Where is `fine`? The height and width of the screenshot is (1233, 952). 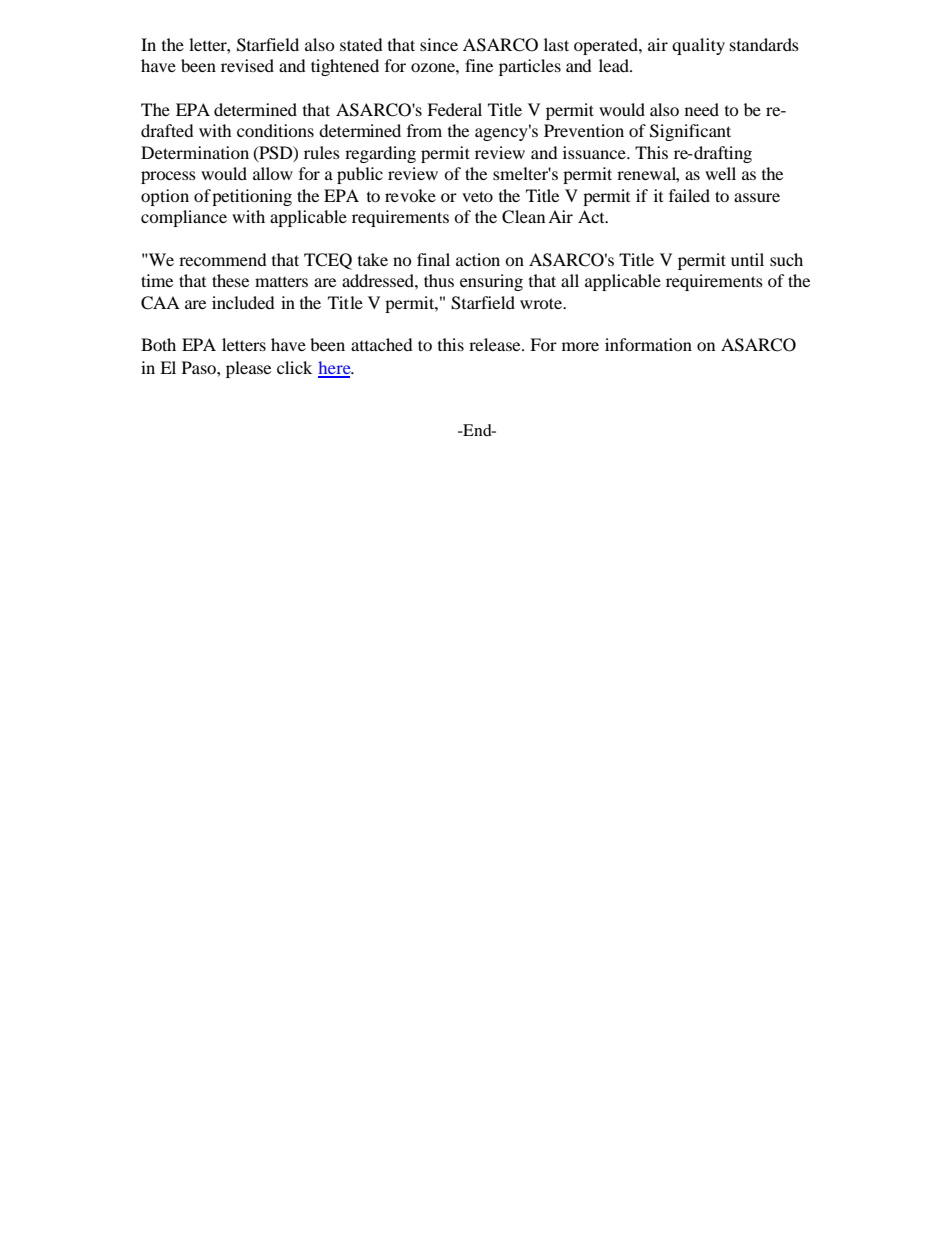
fine is located at coordinates (479, 65).
